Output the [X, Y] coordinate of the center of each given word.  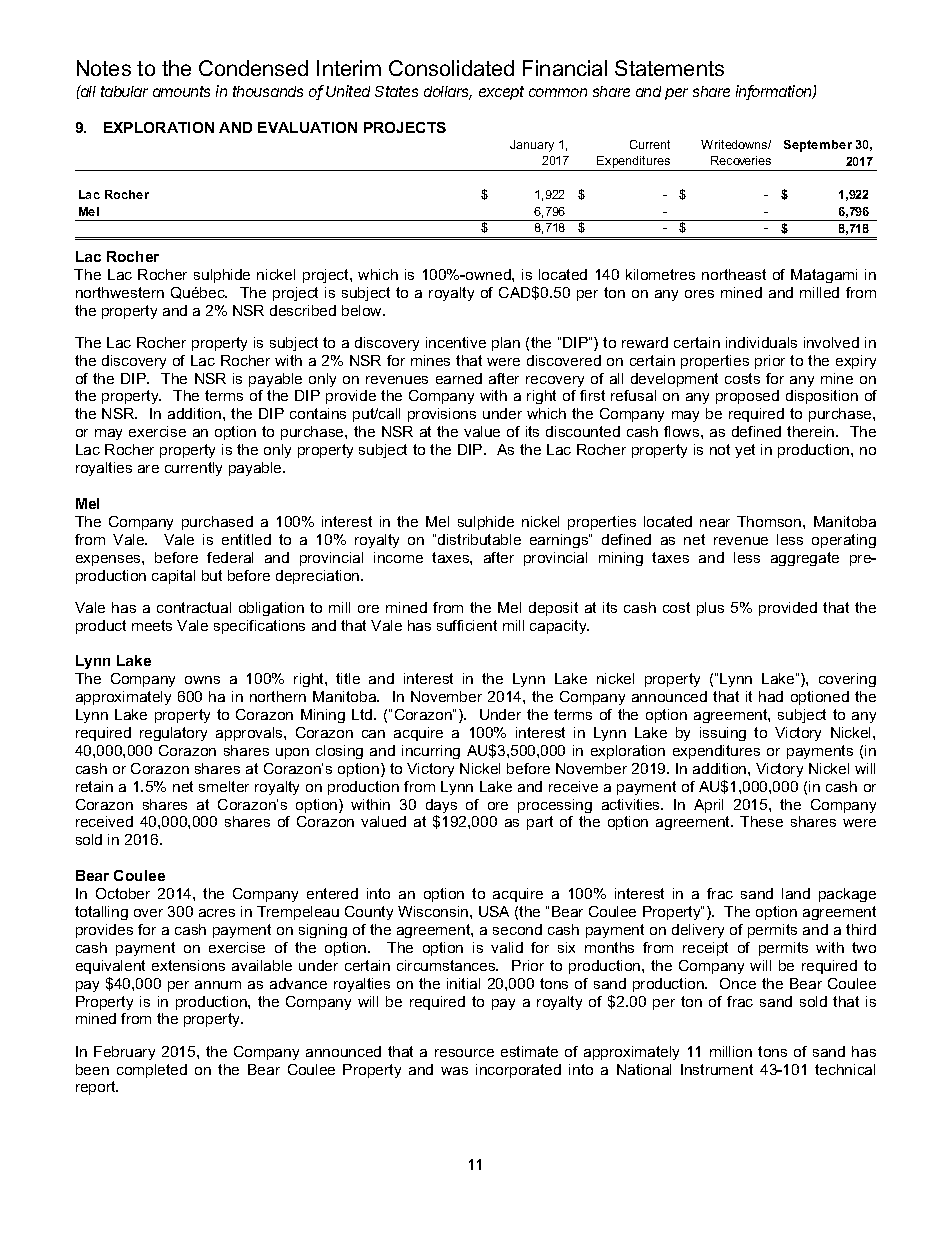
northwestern [120, 292]
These [761, 821]
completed [152, 1071]
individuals [761, 342]
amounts [181, 91]
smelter [224, 786]
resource [464, 1053]
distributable [479, 539]
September [818, 146]
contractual [194, 607]
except [501, 93]
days [441, 807]
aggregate [805, 559]
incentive [456, 342]
